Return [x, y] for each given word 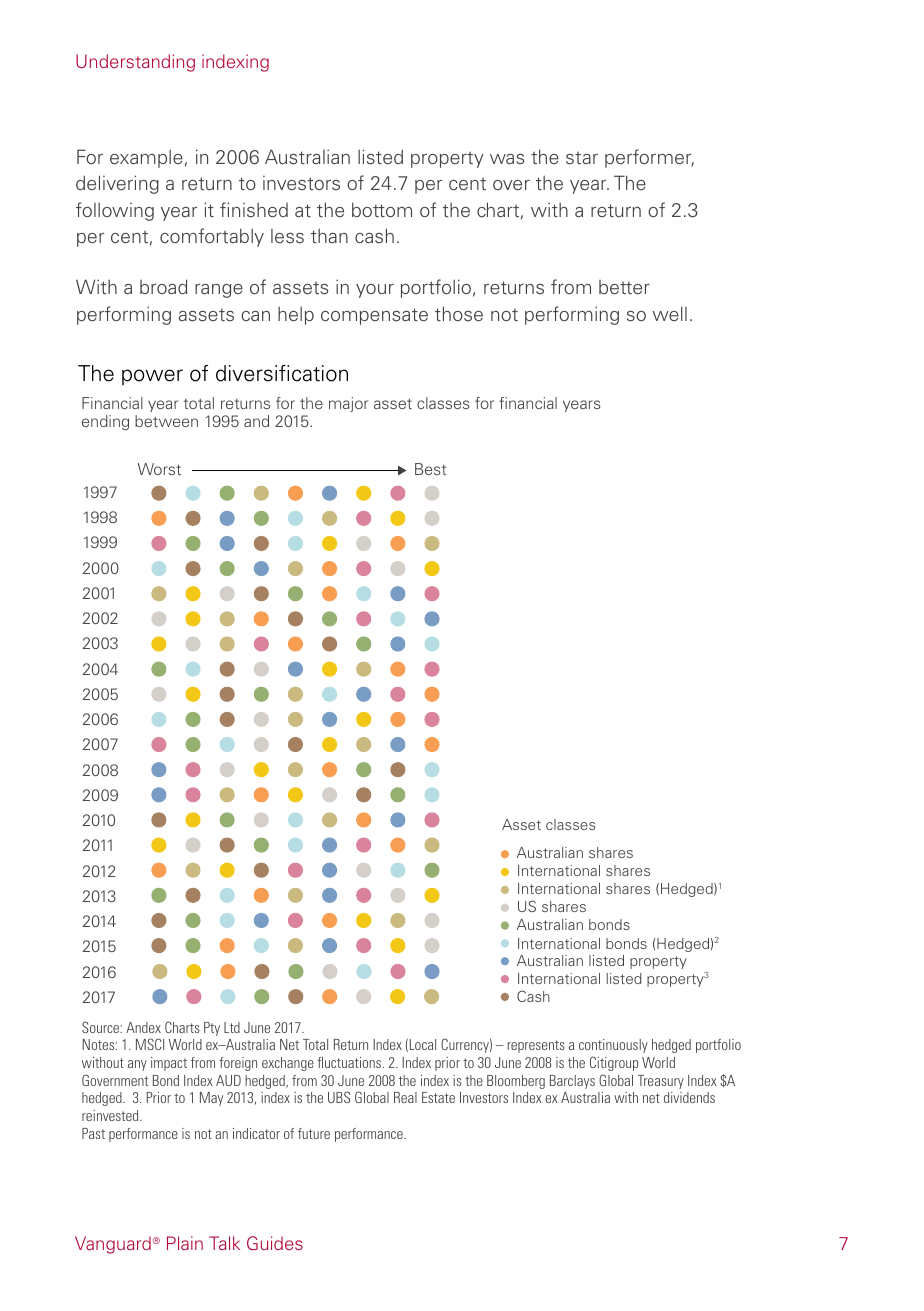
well [670, 313]
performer [649, 158]
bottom [382, 210]
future [314, 1133]
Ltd [232, 1027]
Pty [212, 1029]
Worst [159, 469]
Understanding [135, 63]
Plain [185, 1243]
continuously [613, 1046]
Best [430, 469]
